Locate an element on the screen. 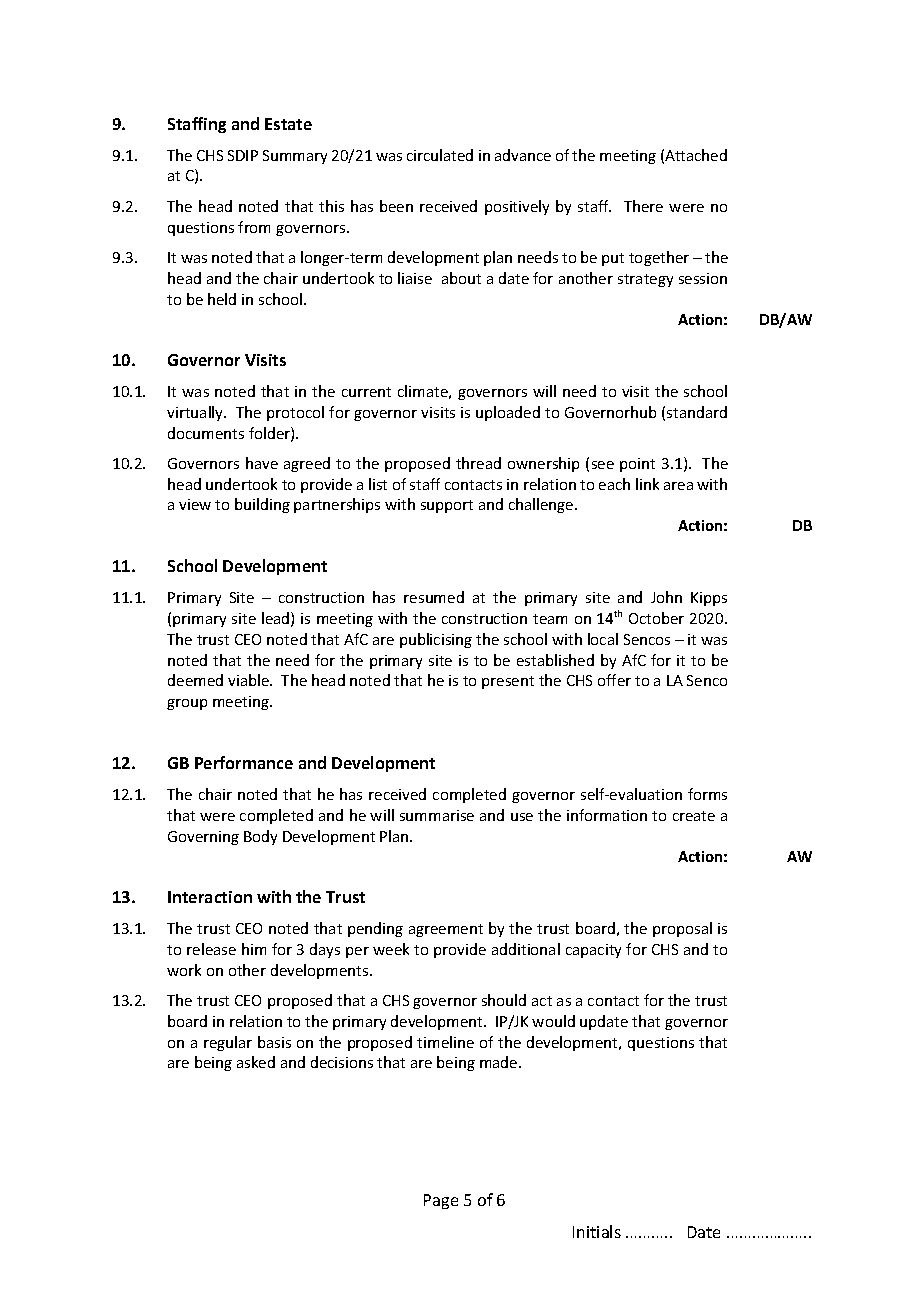 The height and width of the screenshot is (1308, 924). support is located at coordinates (447, 506).
